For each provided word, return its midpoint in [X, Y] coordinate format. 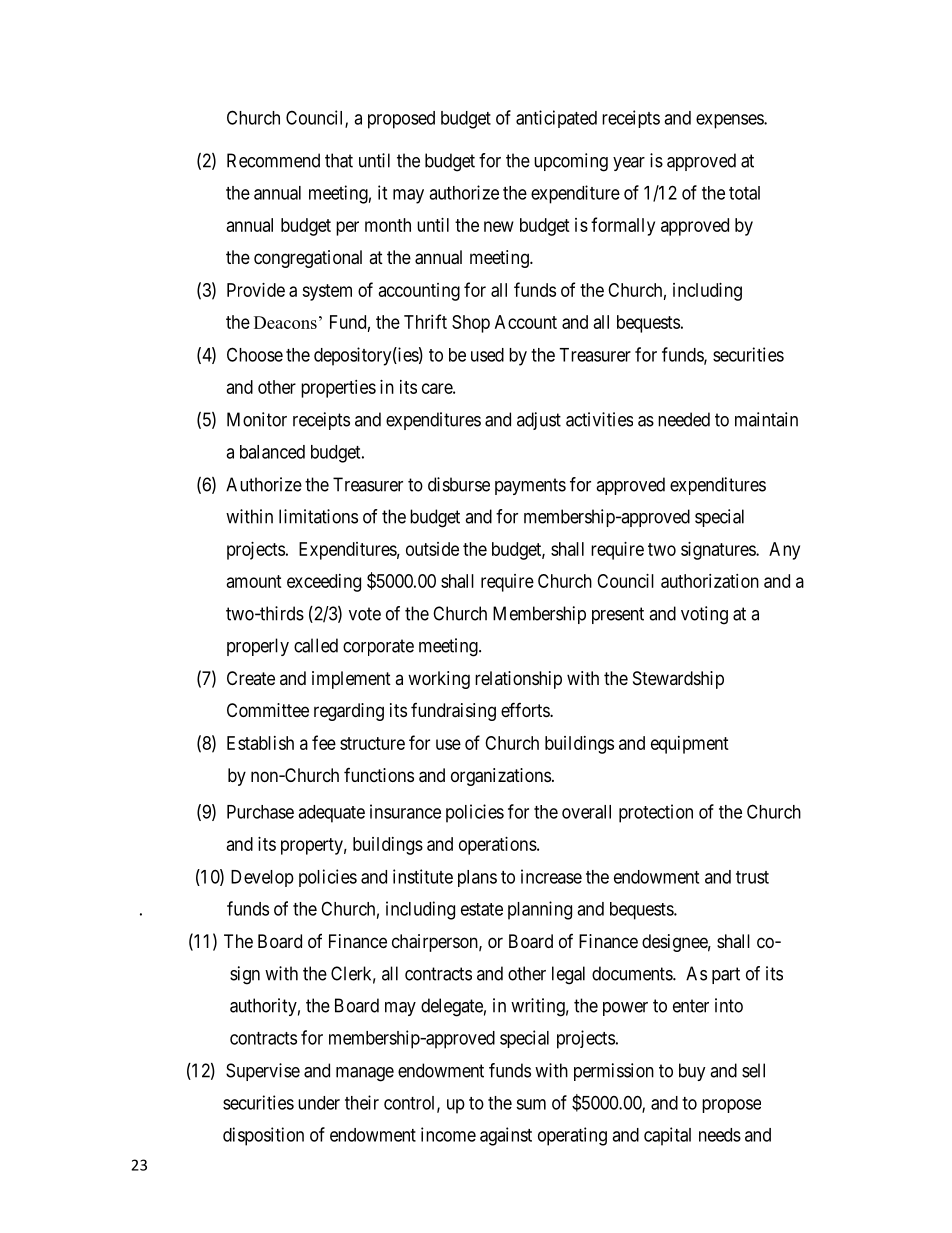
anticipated [556, 119]
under [319, 1103]
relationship [518, 680]
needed [684, 419]
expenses [730, 121]
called [316, 645]
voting [704, 615]
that [339, 160]
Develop [262, 878]
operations [498, 846]
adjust [539, 421]
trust [752, 877]
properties [338, 389]
